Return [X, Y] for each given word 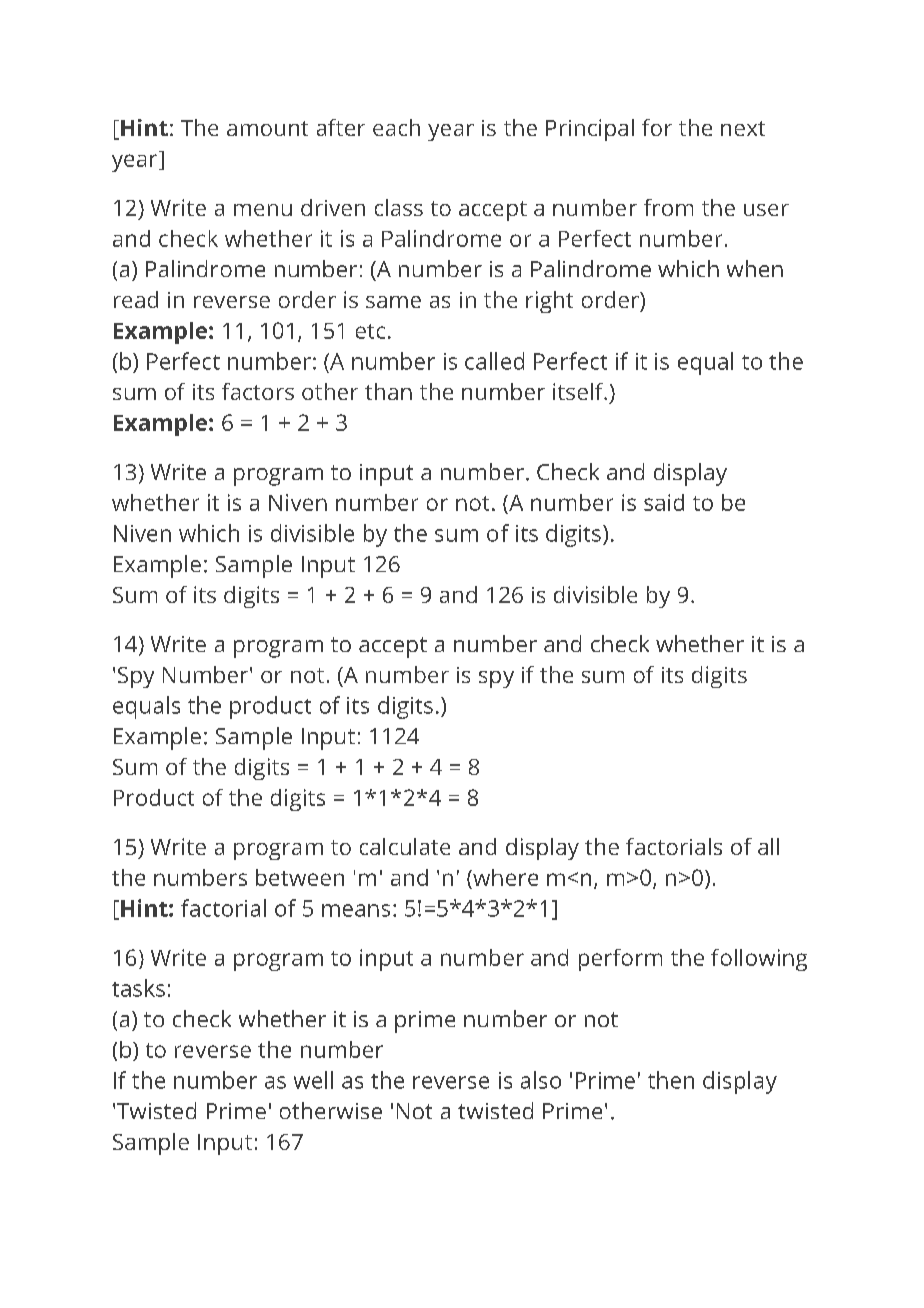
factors [258, 391]
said [664, 502]
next [743, 128]
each [396, 127]
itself [579, 391]
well [313, 1080]
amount [267, 128]
